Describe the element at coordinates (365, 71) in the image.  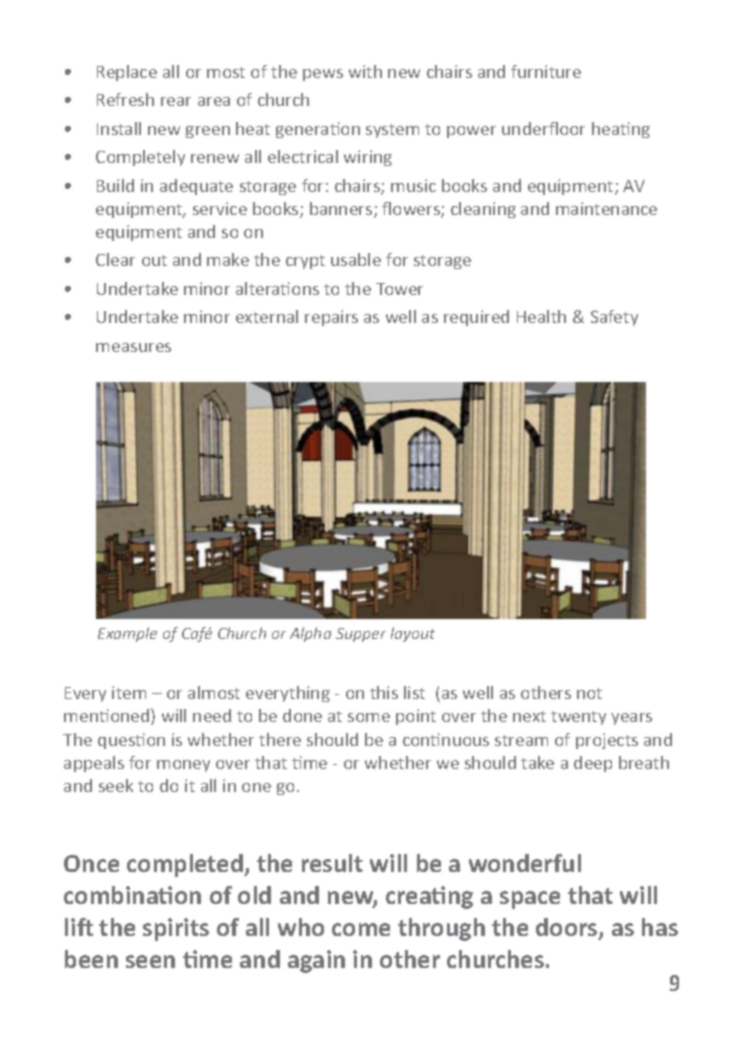
I see `with` at that location.
